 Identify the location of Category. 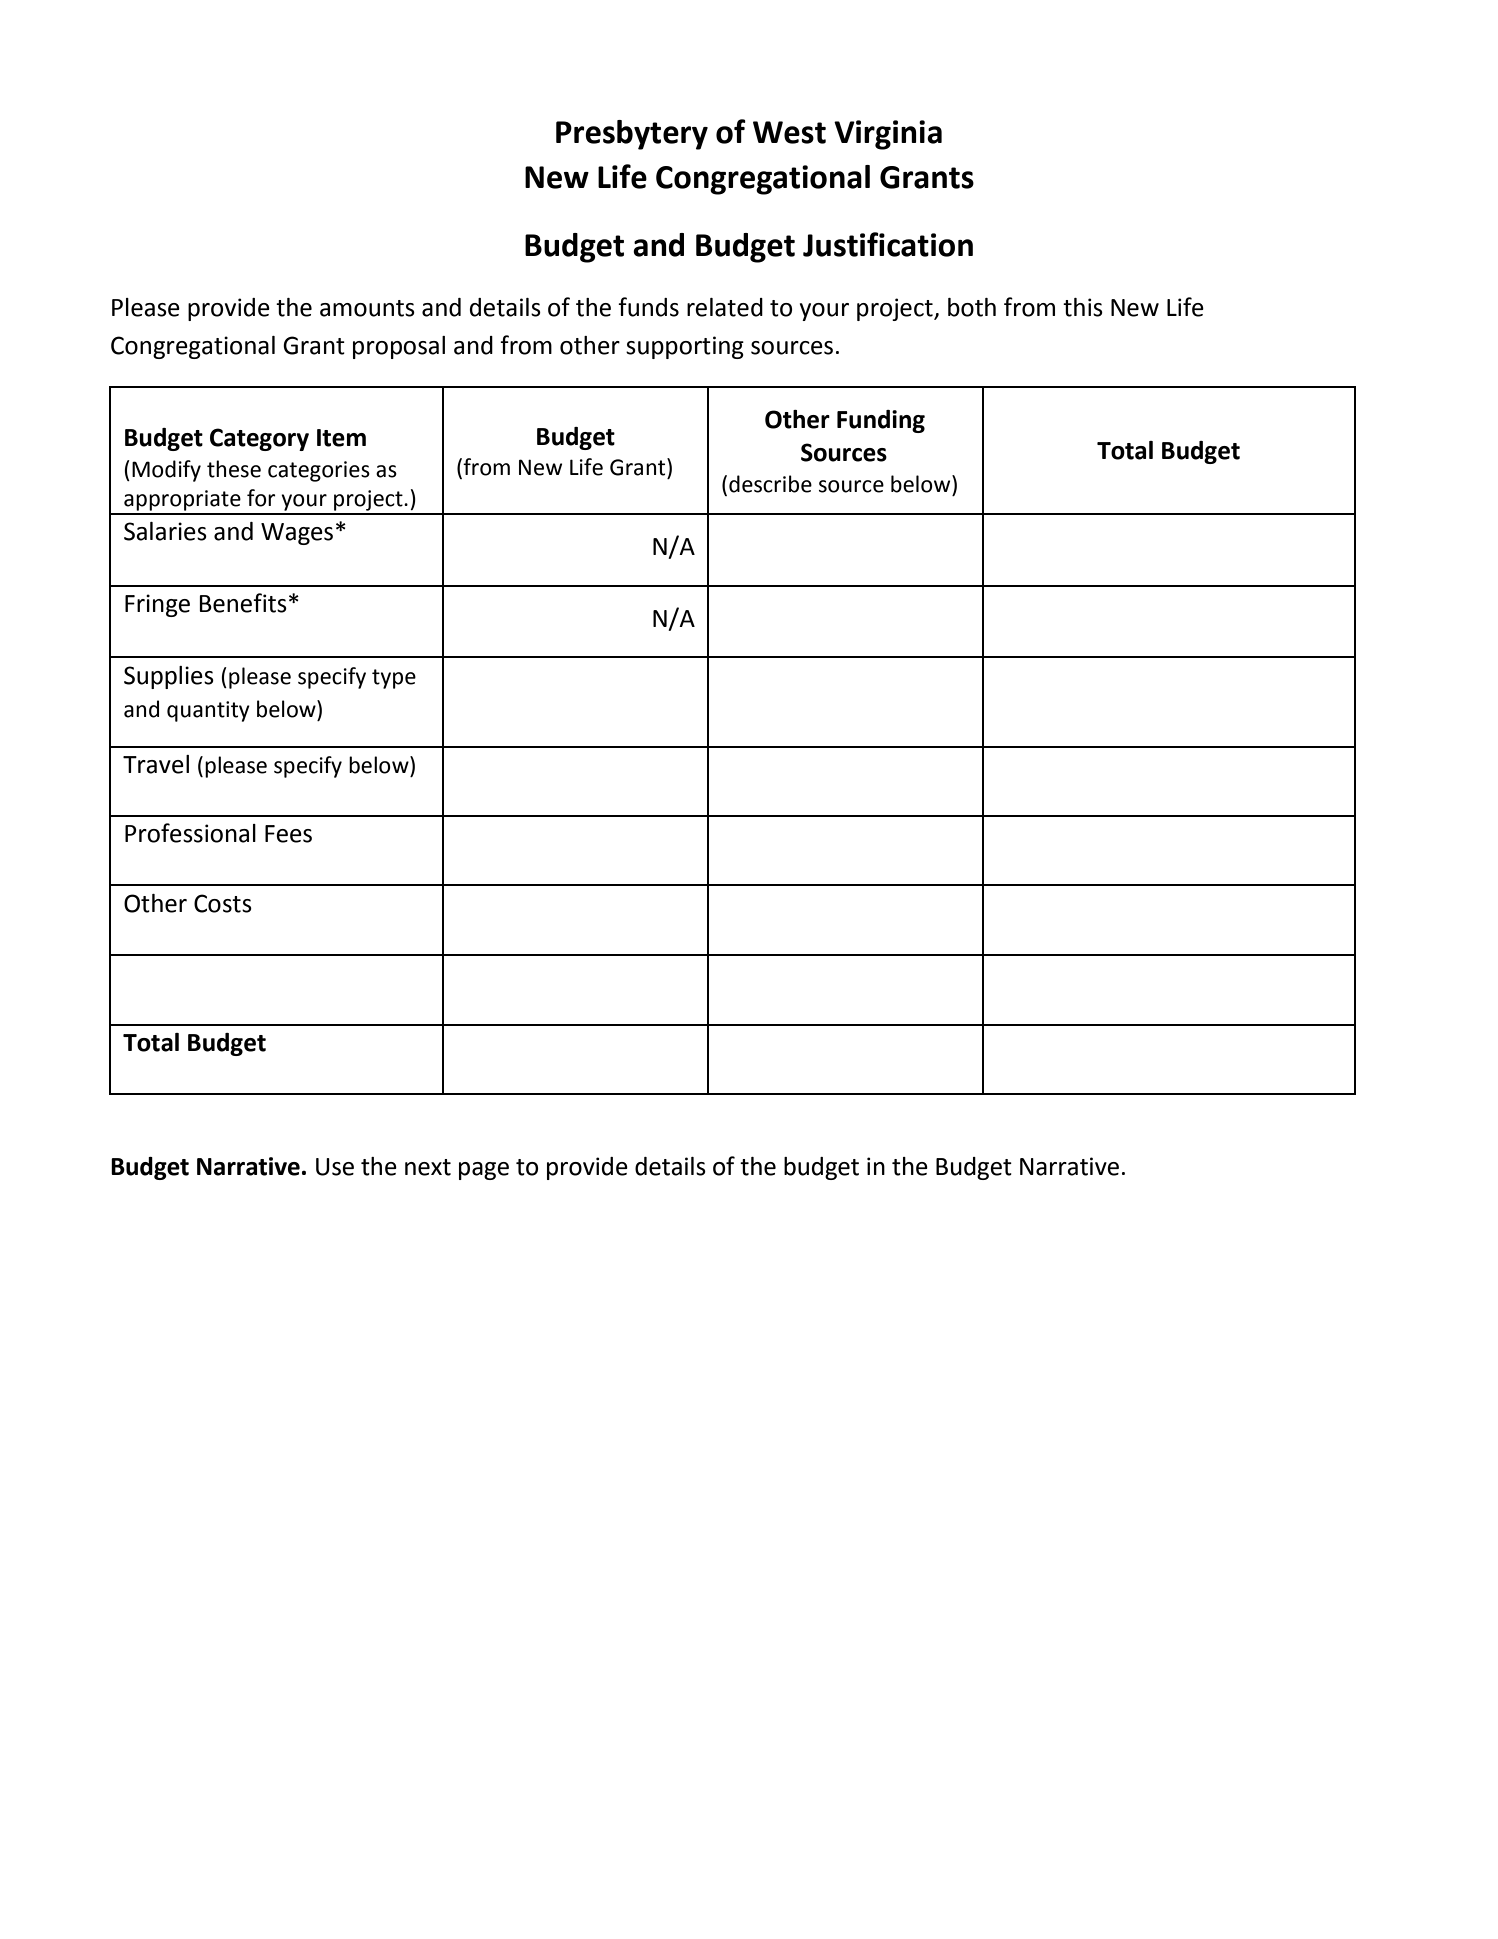
(259, 439).
